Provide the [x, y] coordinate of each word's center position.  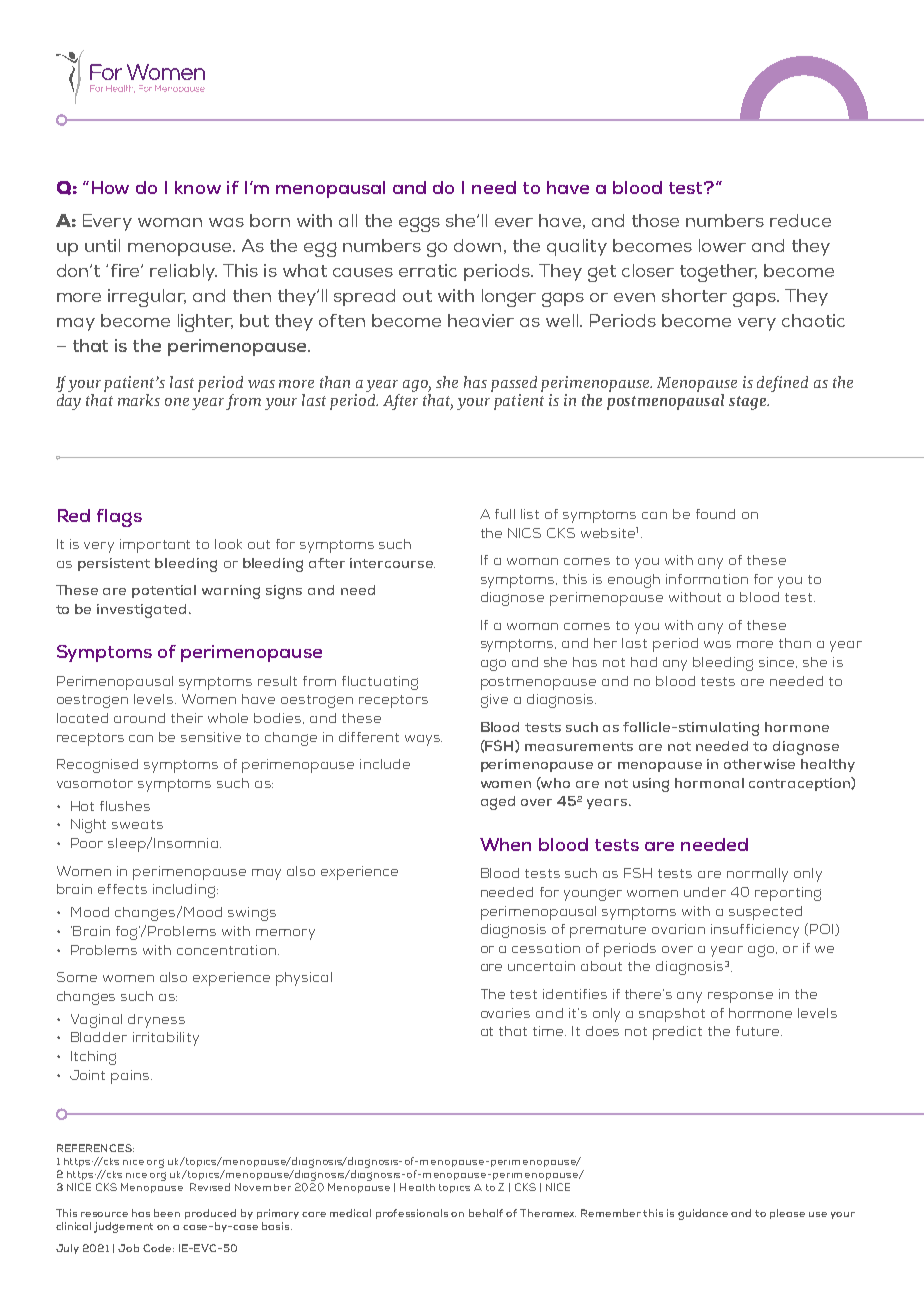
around [139, 718]
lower [722, 245]
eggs [419, 224]
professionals [412, 1214]
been [167, 1213]
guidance [703, 1214]
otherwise [759, 764]
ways [423, 740]
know [198, 187]
